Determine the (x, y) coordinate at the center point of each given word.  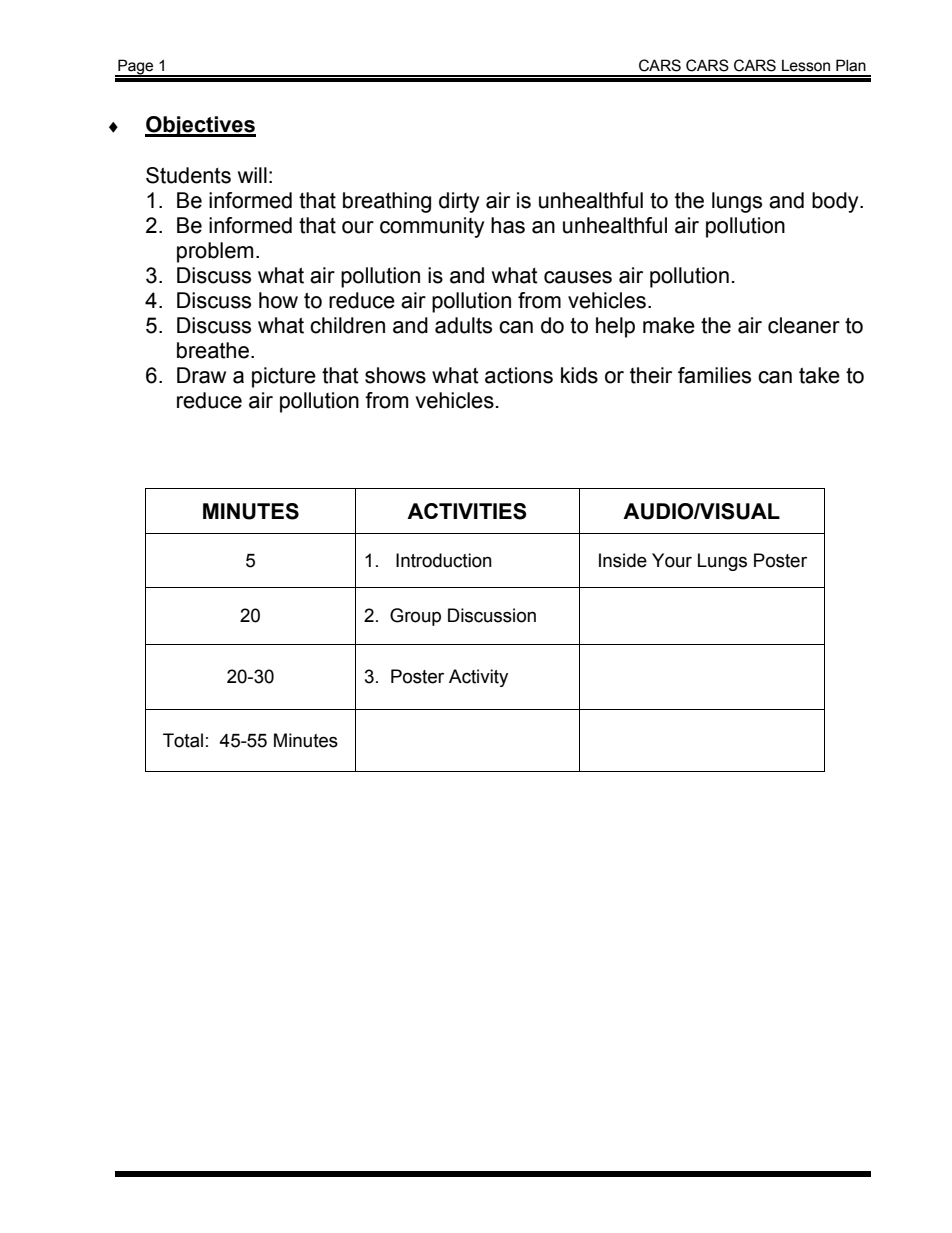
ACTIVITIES (467, 511)
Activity (478, 678)
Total (183, 740)
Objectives (200, 126)
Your (672, 560)
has (508, 225)
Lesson (806, 65)
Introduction (444, 560)
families (714, 375)
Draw (201, 375)
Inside (623, 560)
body (836, 202)
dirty (459, 202)
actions (519, 375)
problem (215, 252)
